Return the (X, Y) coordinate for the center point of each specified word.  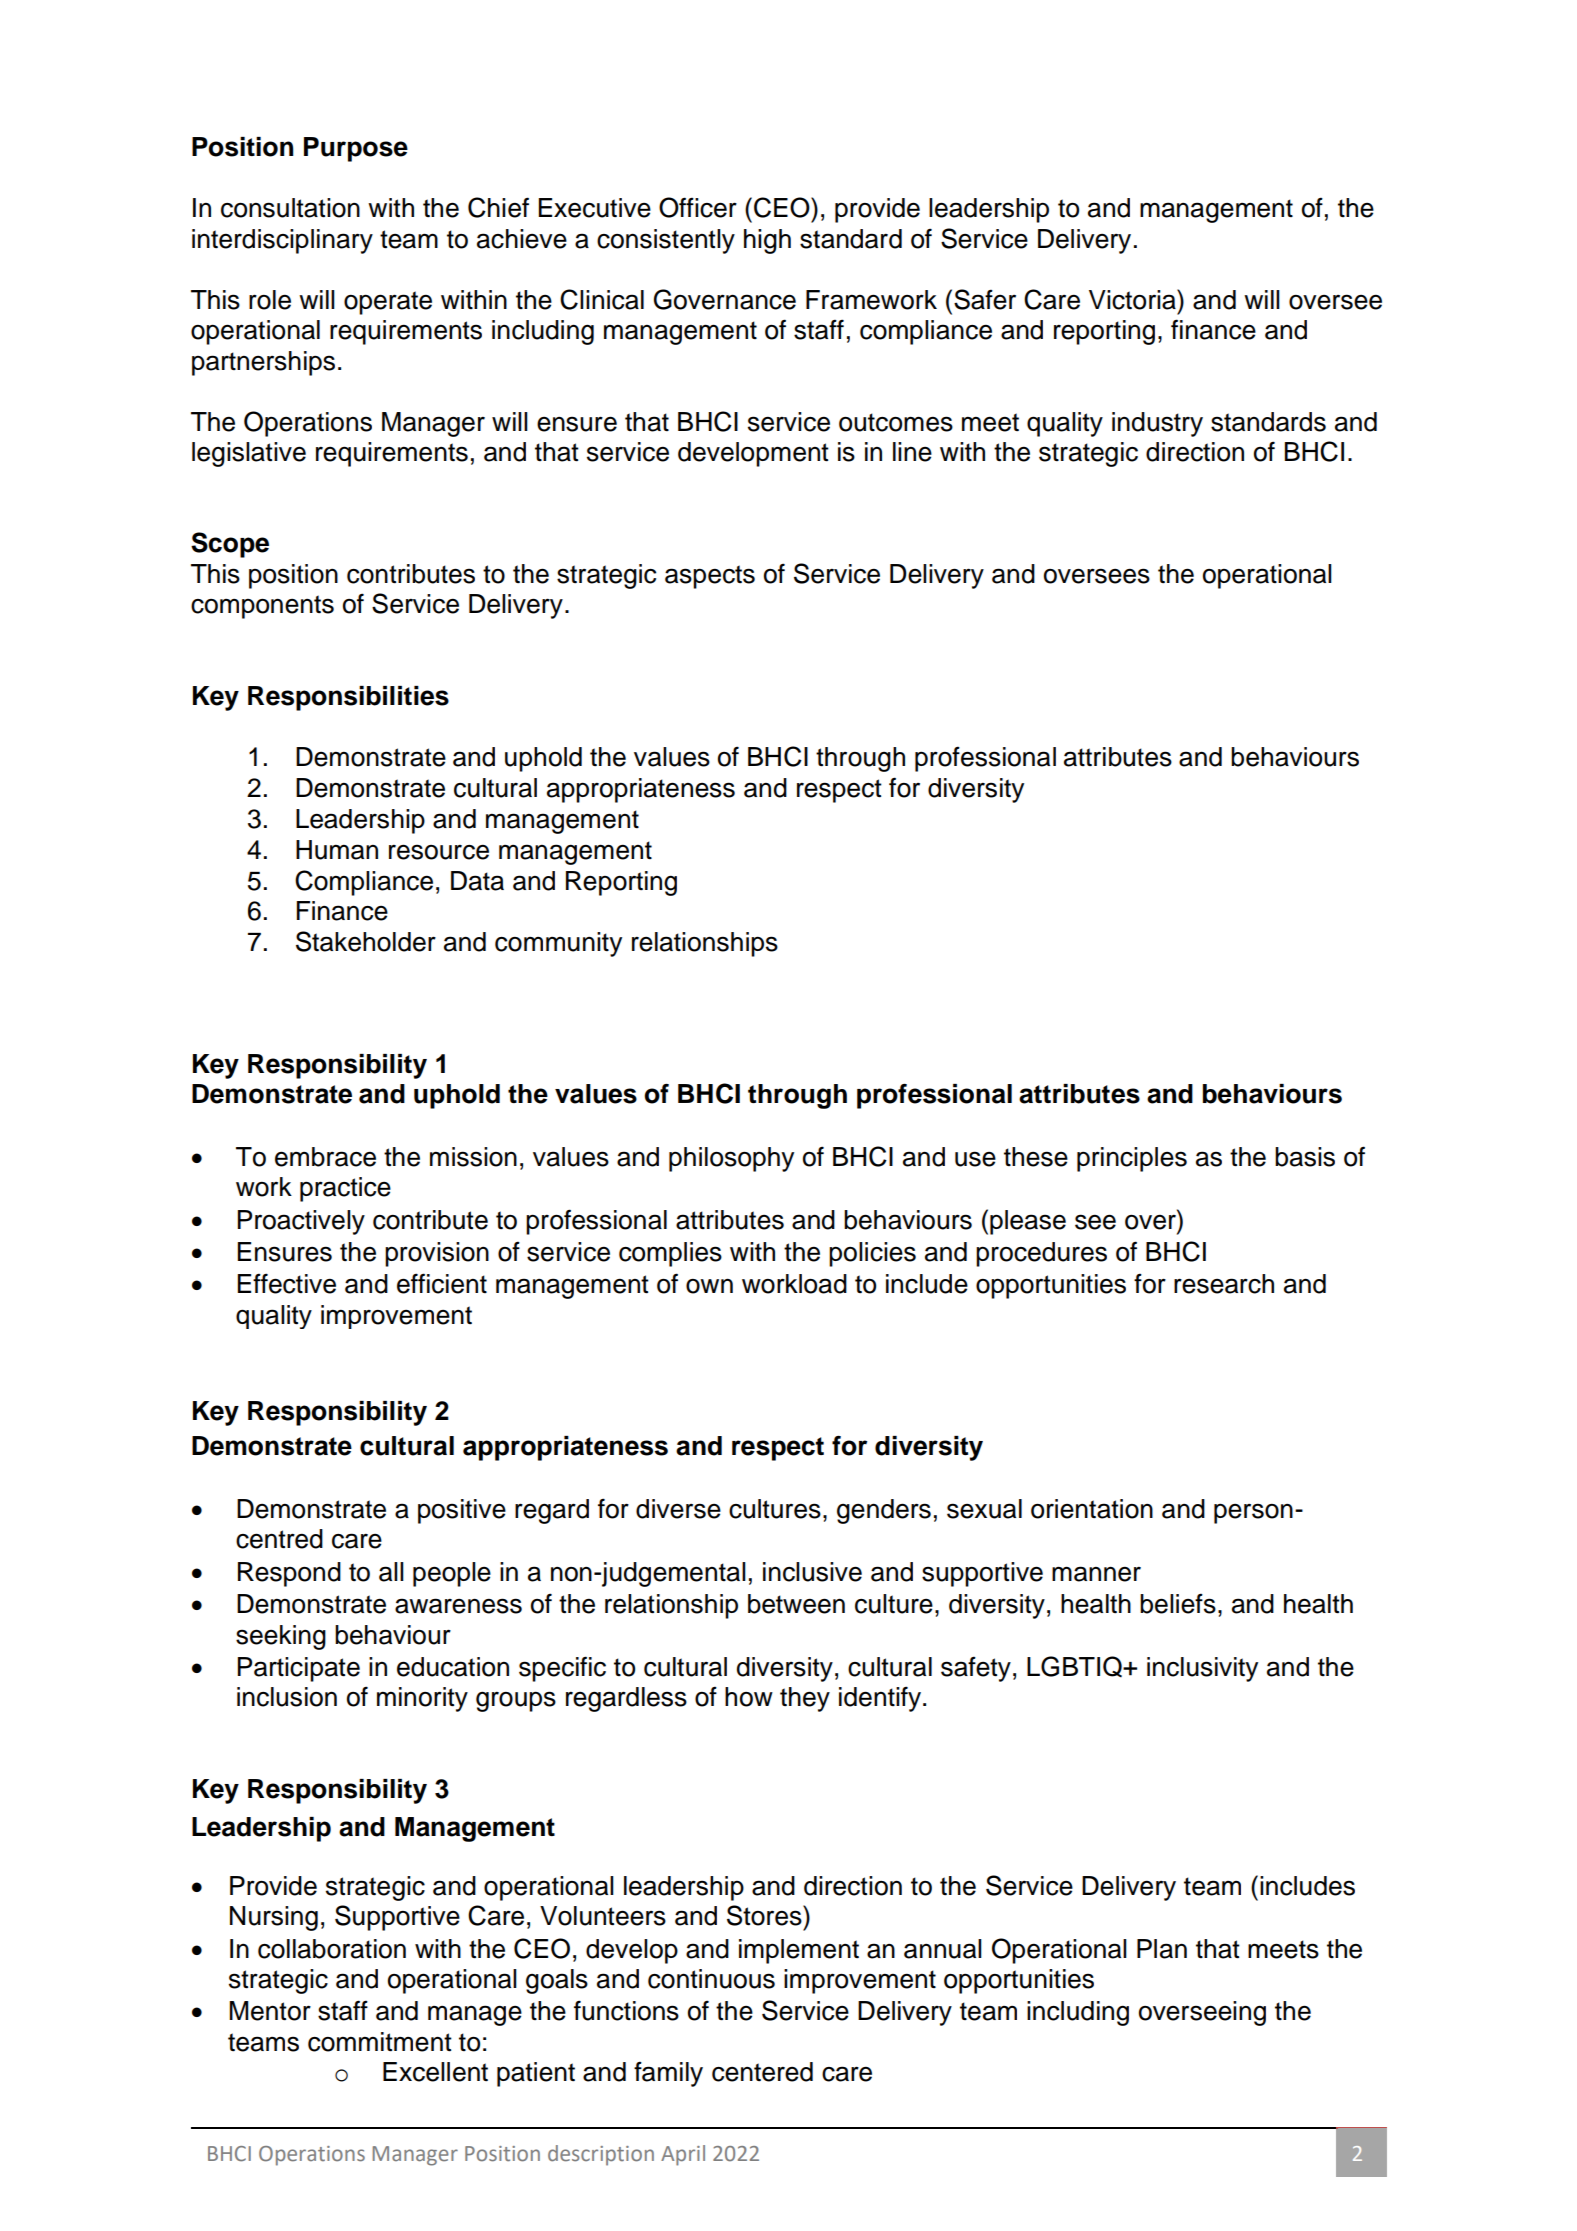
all (391, 1572)
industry (1157, 424)
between (796, 1604)
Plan (1162, 1949)
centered (762, 2072)
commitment (380, 2042)
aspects (710, 577)
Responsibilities (348, 698)
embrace (325, 1157)
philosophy (731, 1159)
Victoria (1133, 299)
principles (1132, 1159)
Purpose (356, 149)
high (767, 241)
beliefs (1178, 1603)
